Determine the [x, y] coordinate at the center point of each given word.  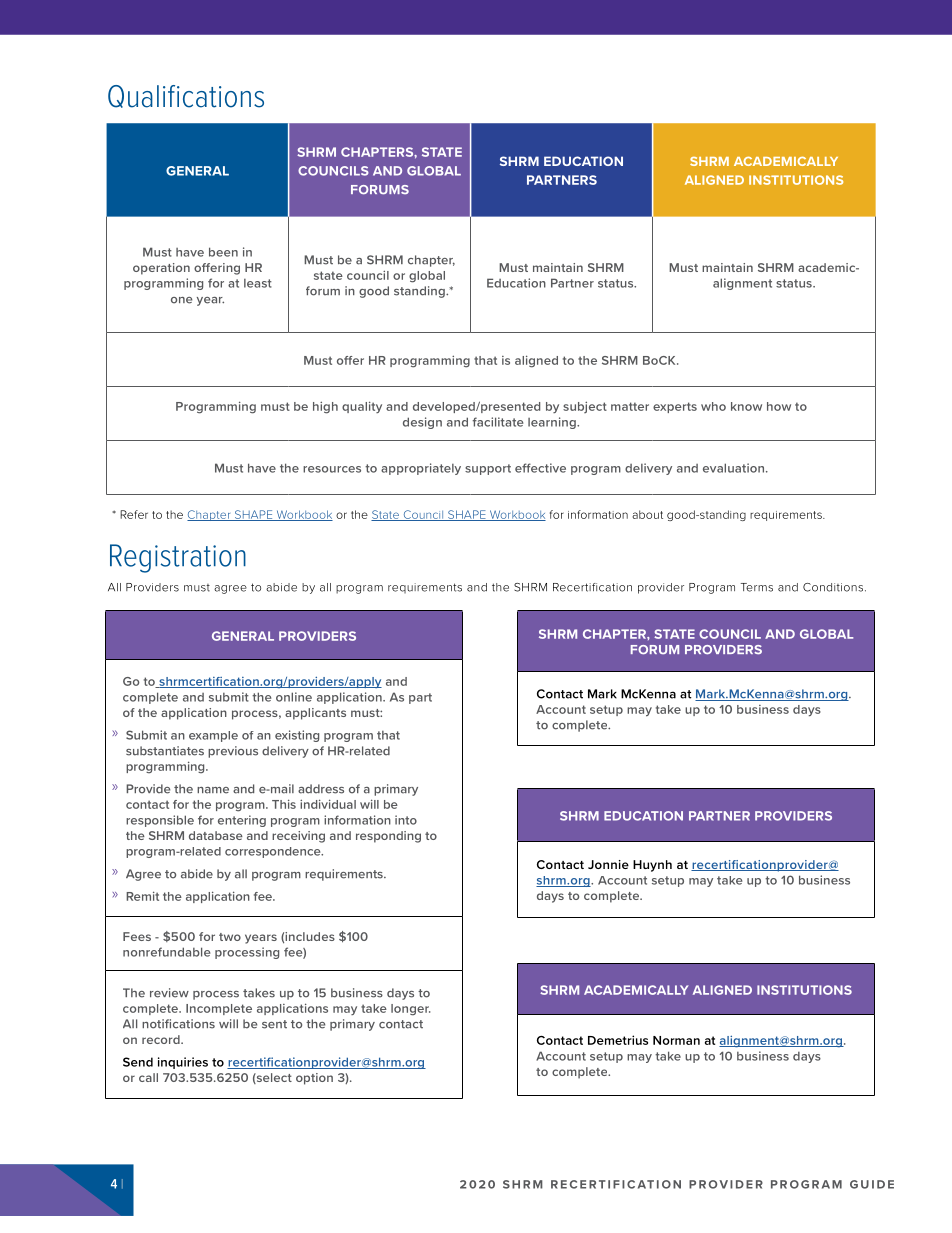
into [406, 820]
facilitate [498, 422]
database [216, 835]
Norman [676, 1040]
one [181, 300]
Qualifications [186, 96]
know [746, 406]
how [779, 406]
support [488, 469]
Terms [757, 587]
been [223, 252]
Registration [178, 558]
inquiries [183, 1063]
